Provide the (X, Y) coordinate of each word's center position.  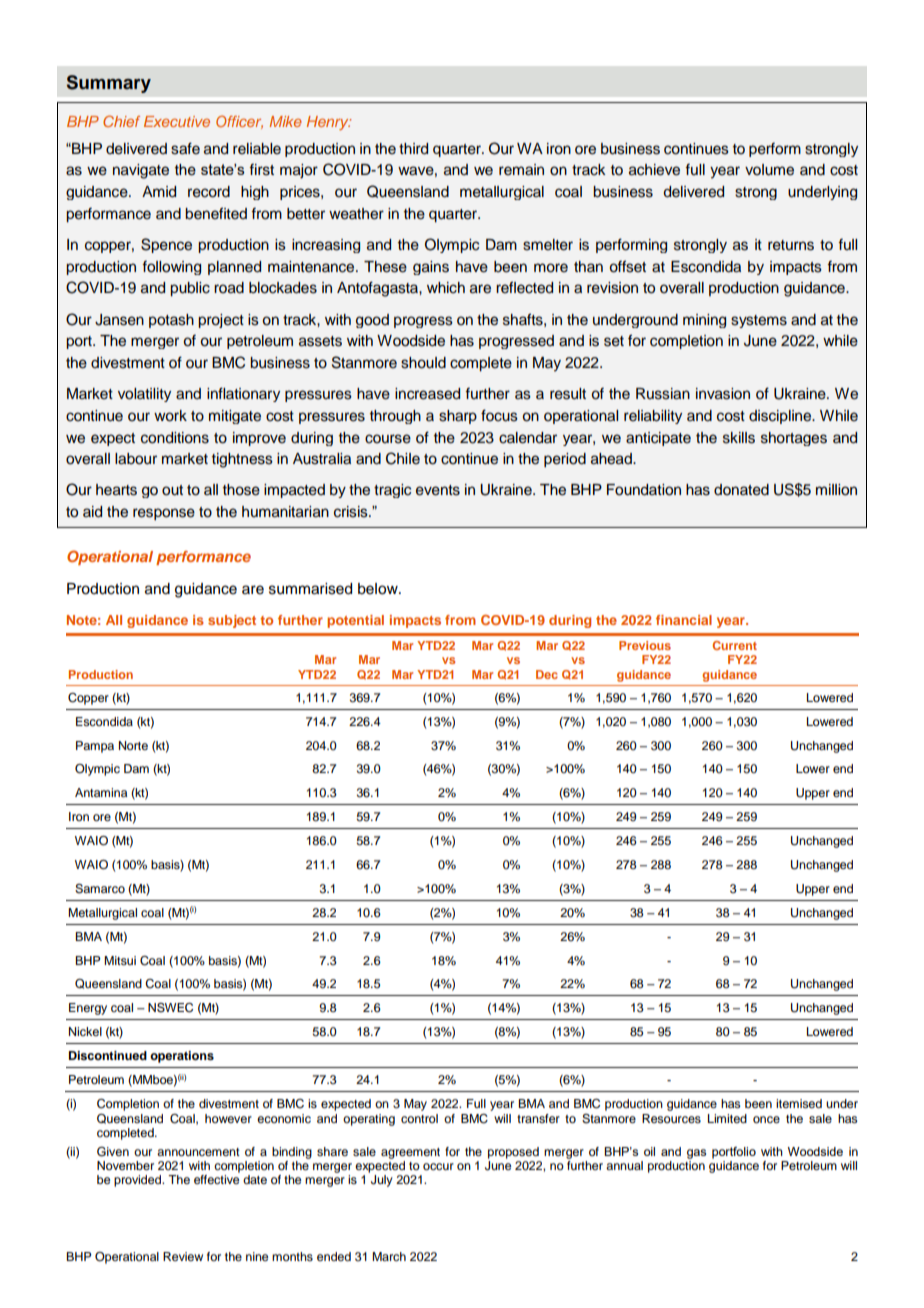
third (413, 149)
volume (769, 170)
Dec (547, 674)
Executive (177, 121)
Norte (133, 745)
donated (741, 490)
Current (734, 645)
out (172, 490)
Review (183, 1256)
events (438, 490)
